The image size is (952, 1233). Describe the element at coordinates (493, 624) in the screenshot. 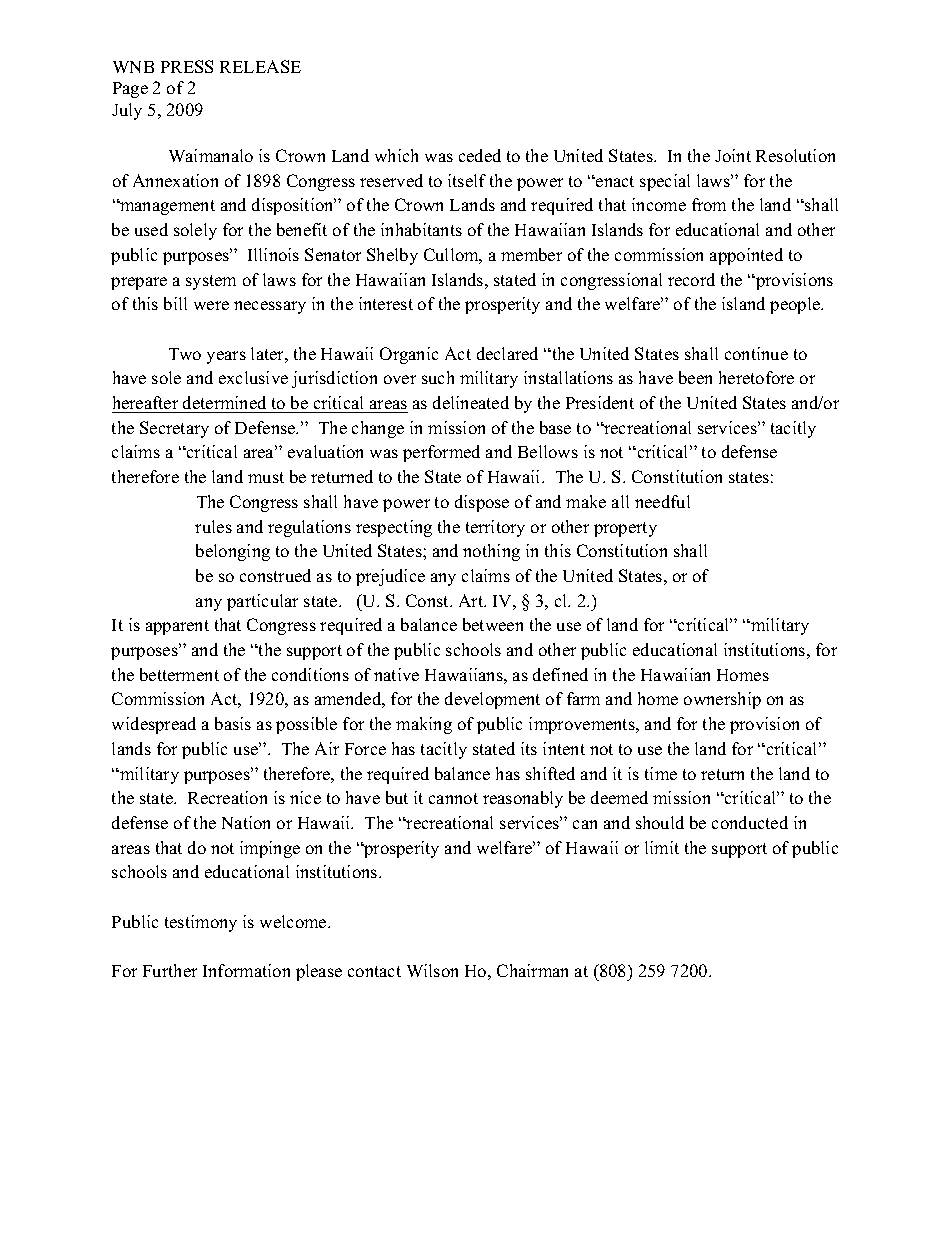

I see `between` at that location.
